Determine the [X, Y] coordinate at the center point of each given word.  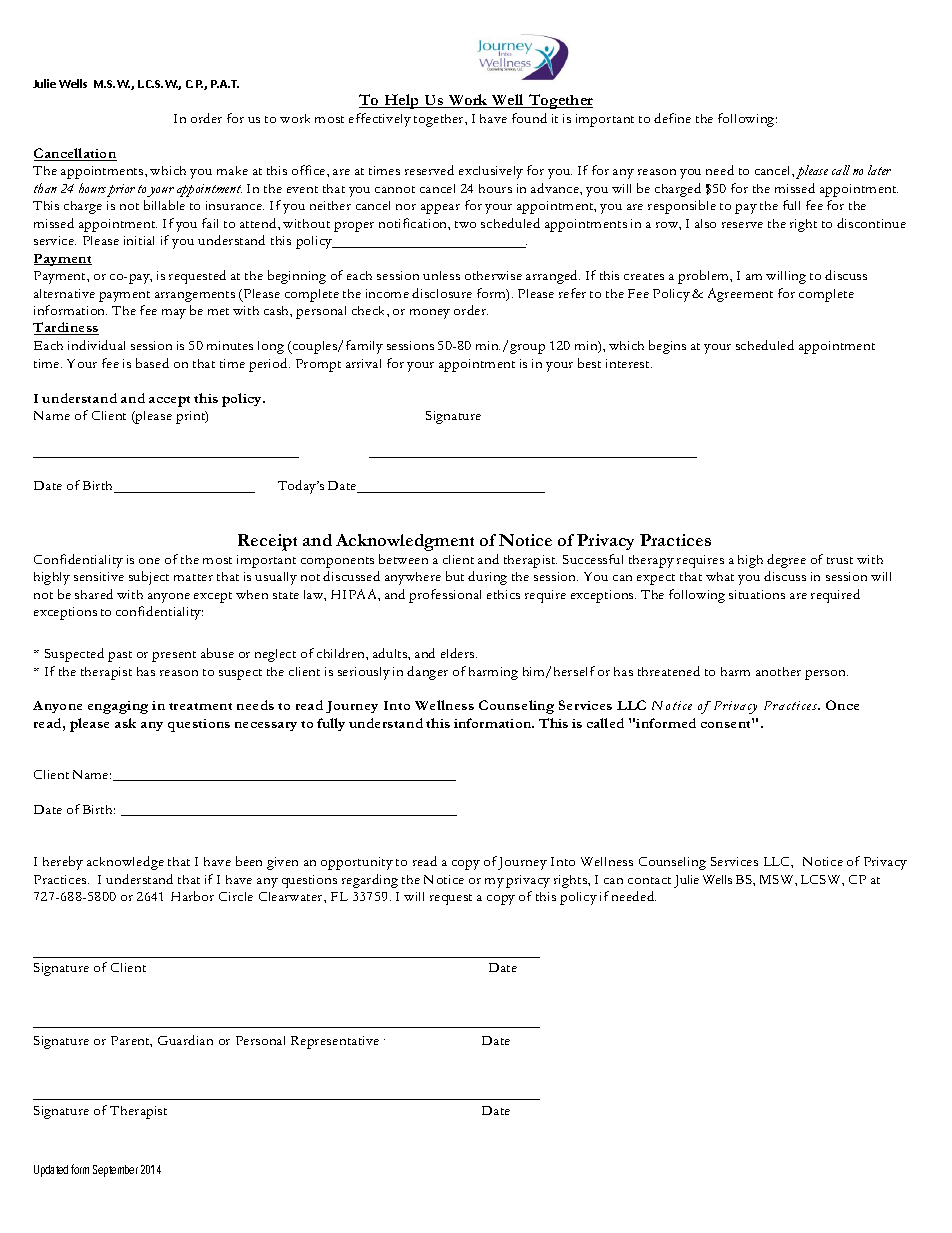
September [115, 1171]
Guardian [185, 1040]
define [672, 118]
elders [459, 653]
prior [121, 190]
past [120, 656]
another [778, 671]
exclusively [491, 172]
